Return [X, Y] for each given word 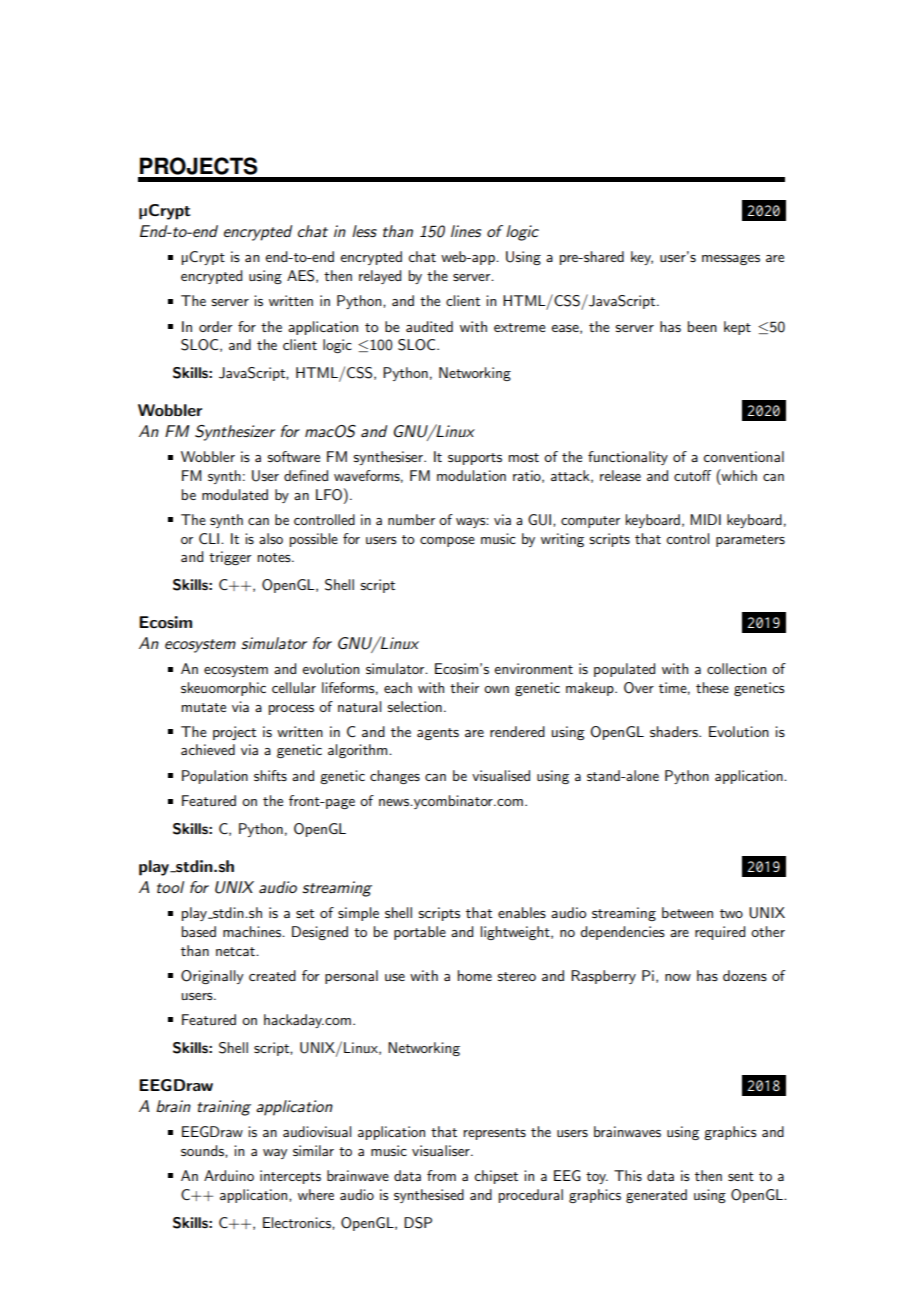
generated [656, 1196]
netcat [236, 951]
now [678, 977]
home [475, 975]
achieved [208, 749]
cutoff [692, 475]
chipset [496, 1177]
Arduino [229, 1175]
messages [731, 260]
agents [438, 734]
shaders [675, 731]
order [216, 326]
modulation [471, 475]
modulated [235, 494]
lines [466, 231]
